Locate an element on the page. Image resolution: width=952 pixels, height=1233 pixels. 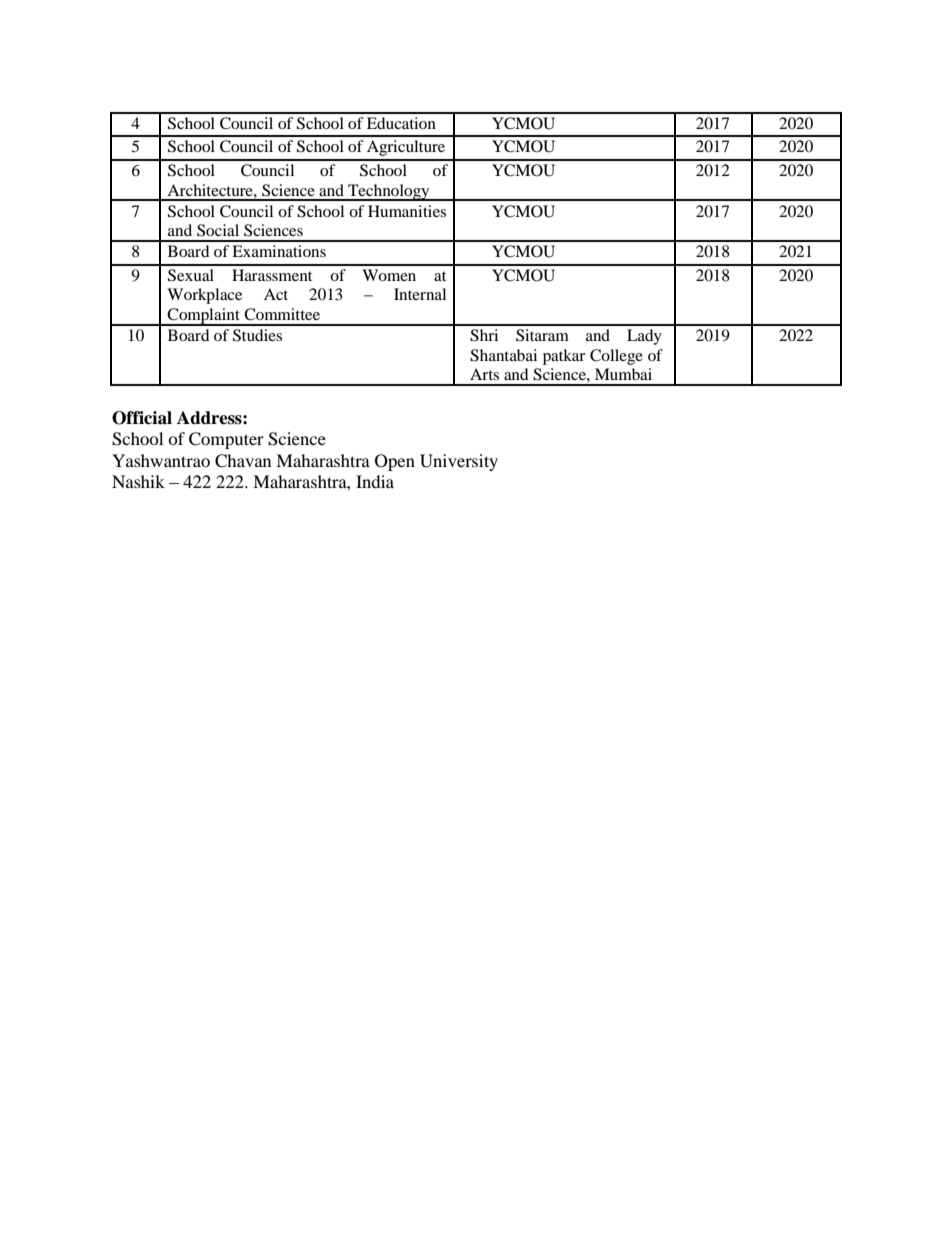
Complaint is located at coordinates (204, 317).
